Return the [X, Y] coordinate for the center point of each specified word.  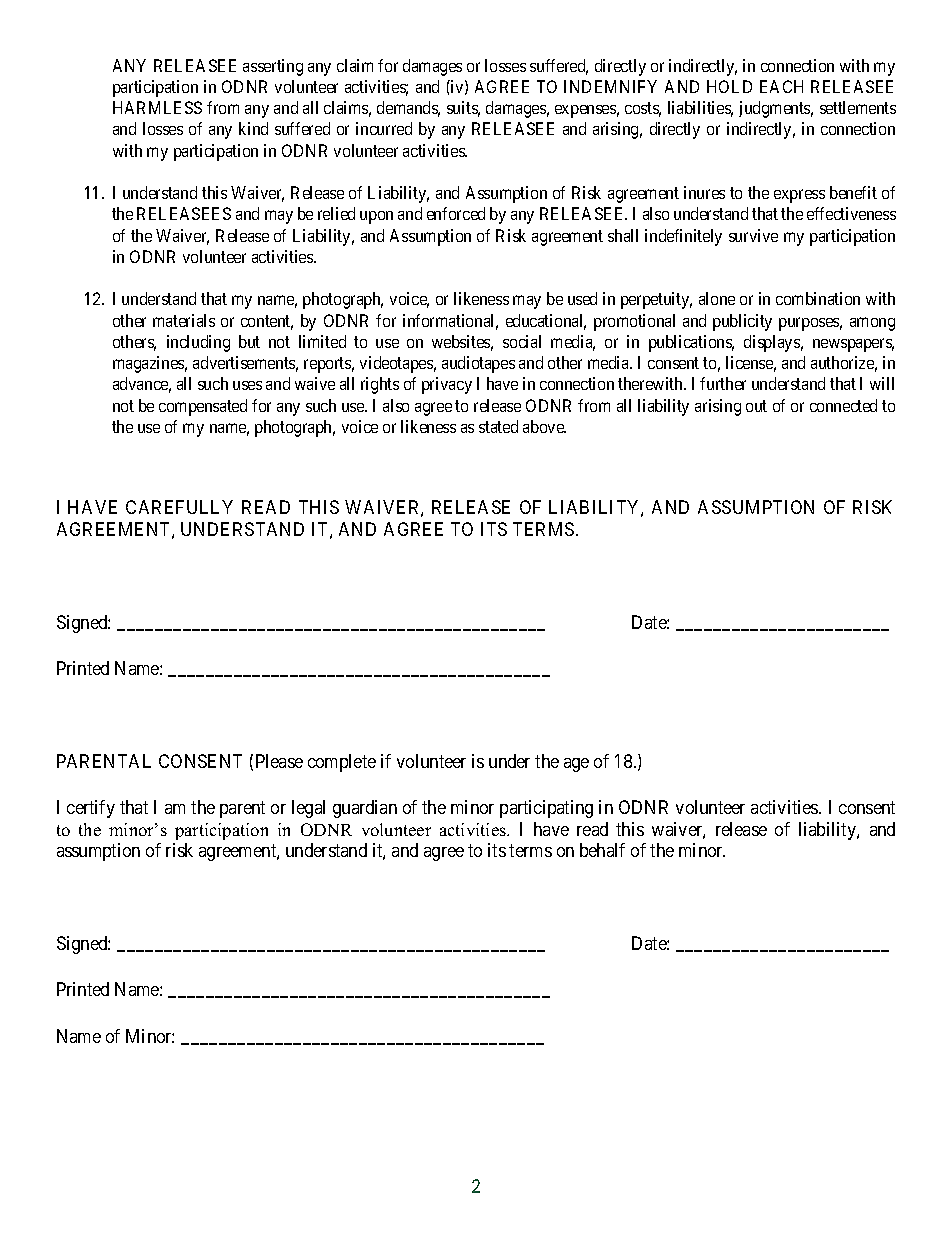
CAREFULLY [179, 507]
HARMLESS [157, 107]
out [756, 406]
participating [546, 809]
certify [91, 809]
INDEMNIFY [610, 86]
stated [498, 426]
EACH [781, 86]
